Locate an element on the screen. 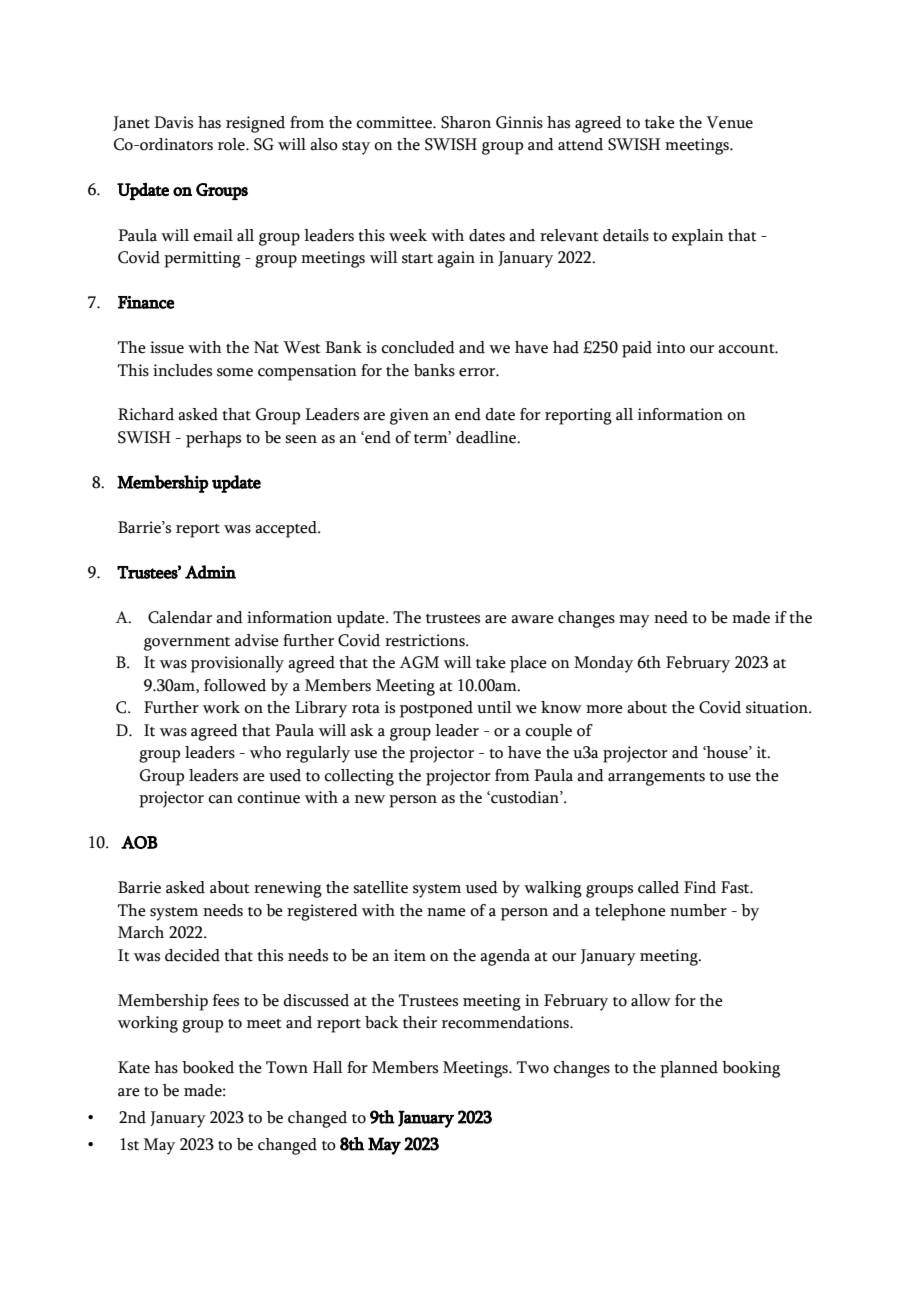 This screenshot has height=1308, width=924. Monday is located at coordinates (603, 664).
